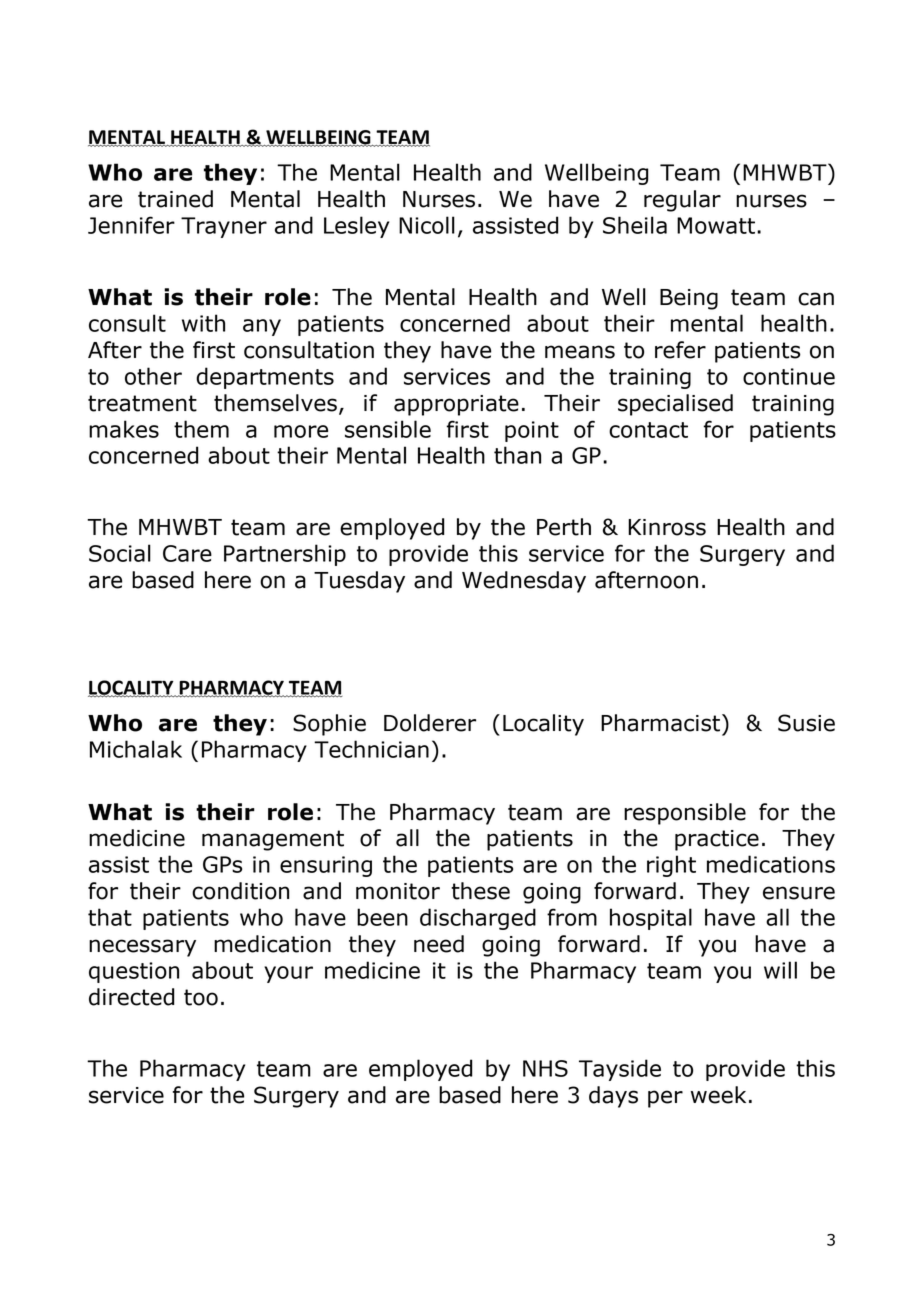 The width and height of the screenshot is (924, 1308). Describe the element at coordinates (682, 201) in the screenshot. I see `regular` at that location.
